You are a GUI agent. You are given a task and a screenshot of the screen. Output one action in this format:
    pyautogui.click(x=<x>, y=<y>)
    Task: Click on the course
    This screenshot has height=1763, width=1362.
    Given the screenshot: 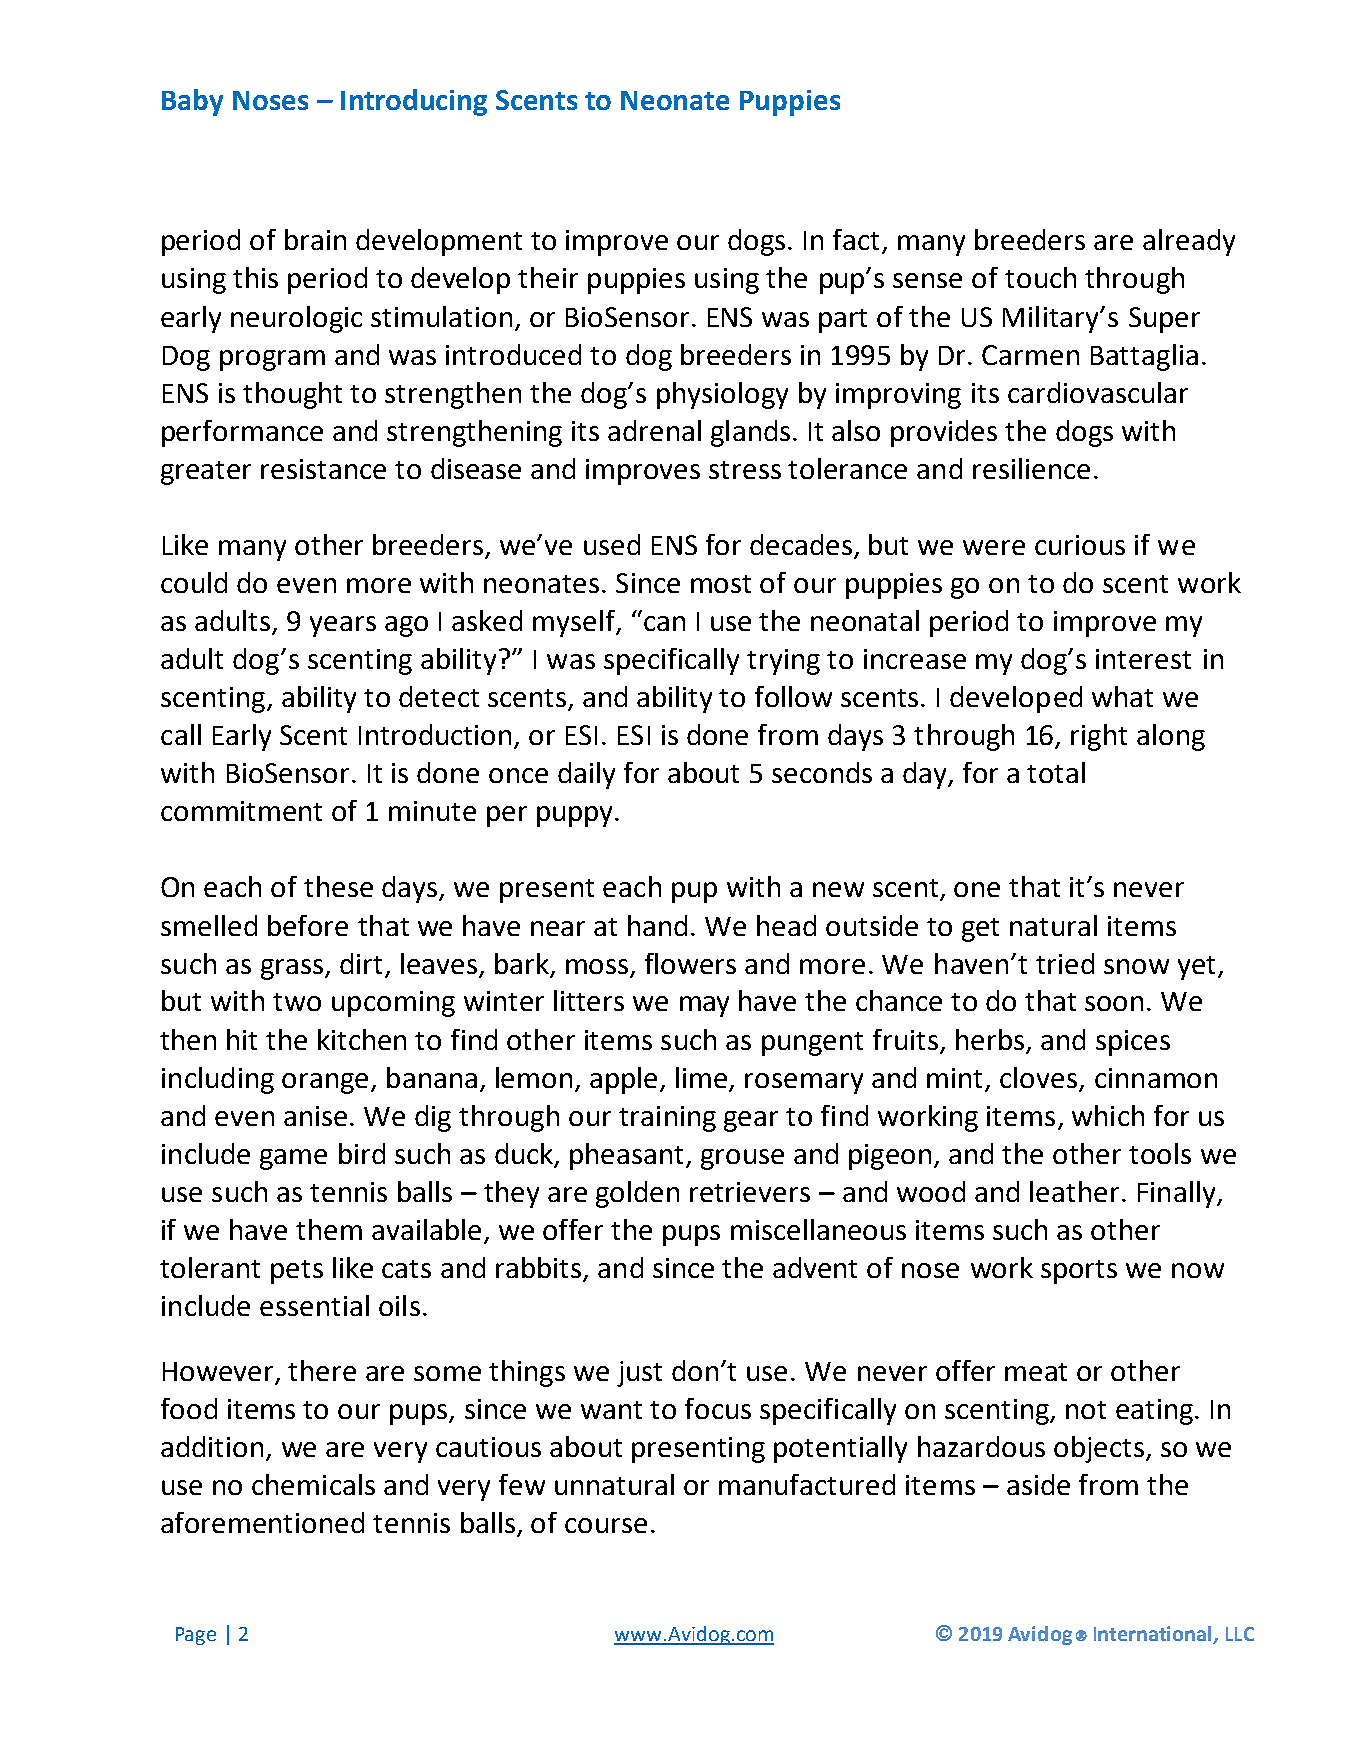 What is the action you would take?
    pyautogui.click(x=606, y=1525)
